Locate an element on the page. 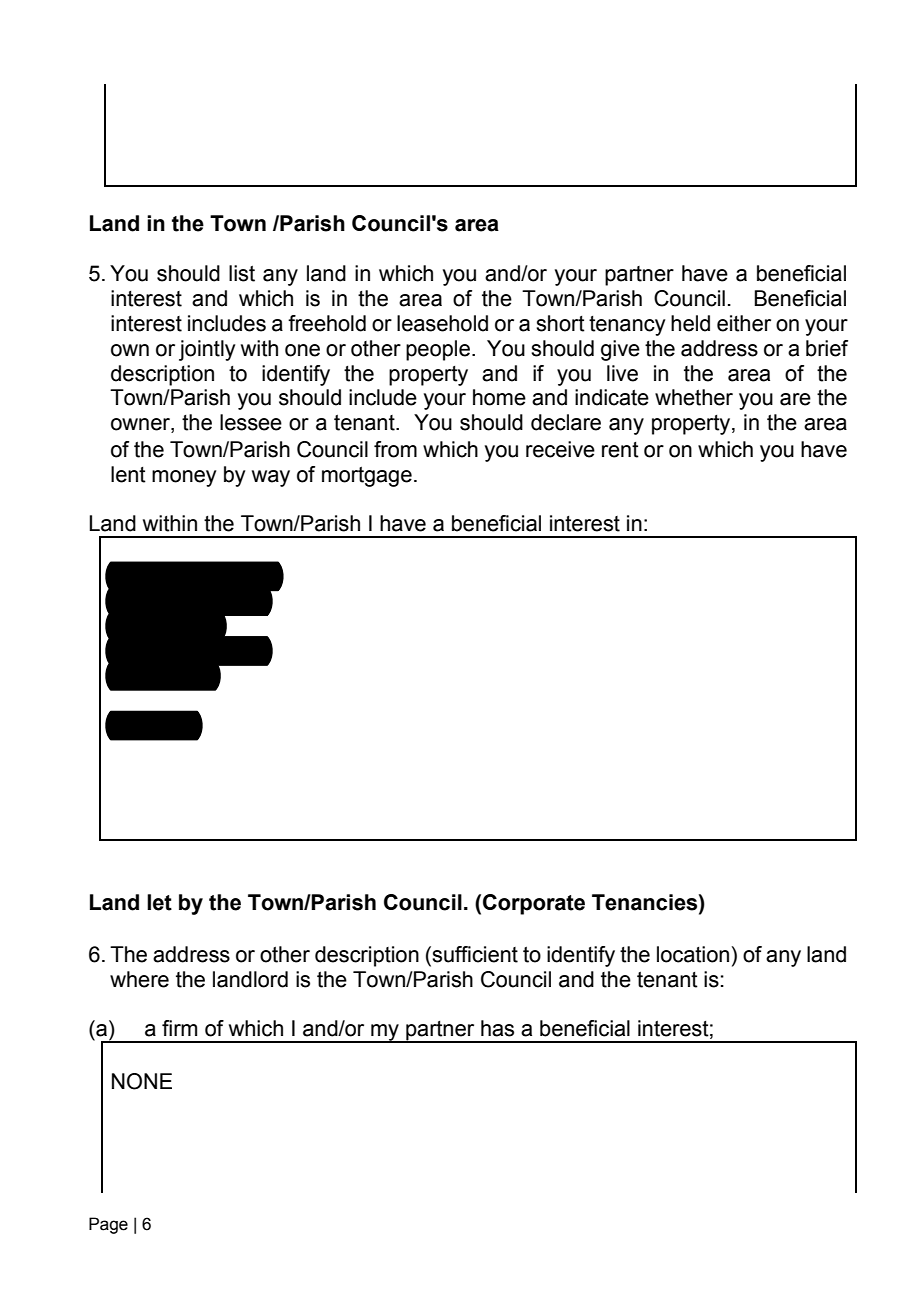 The height and width of the document is (1308, 924). leasehold is located at coordinates (442, 323).
